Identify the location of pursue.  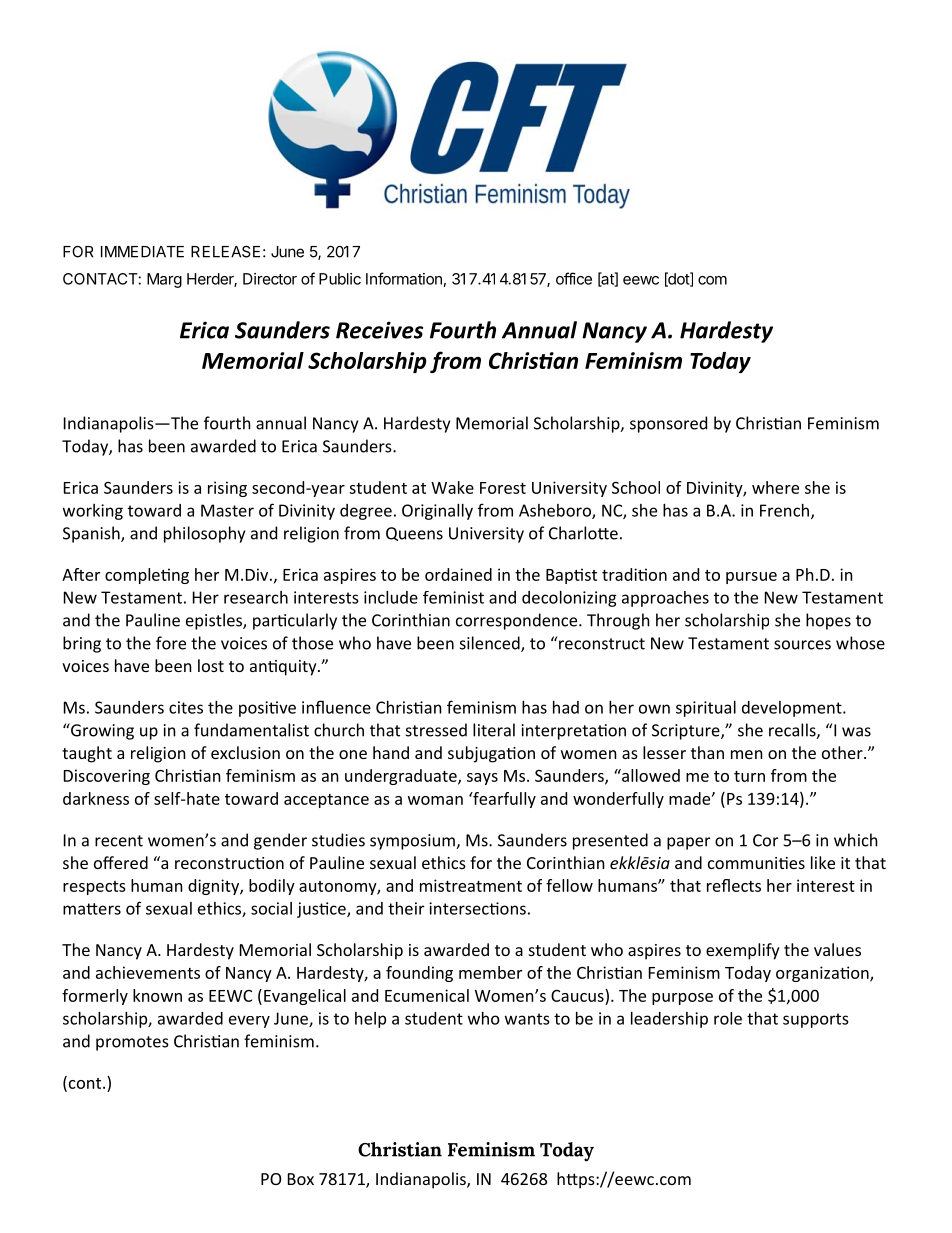
(751, 578).
